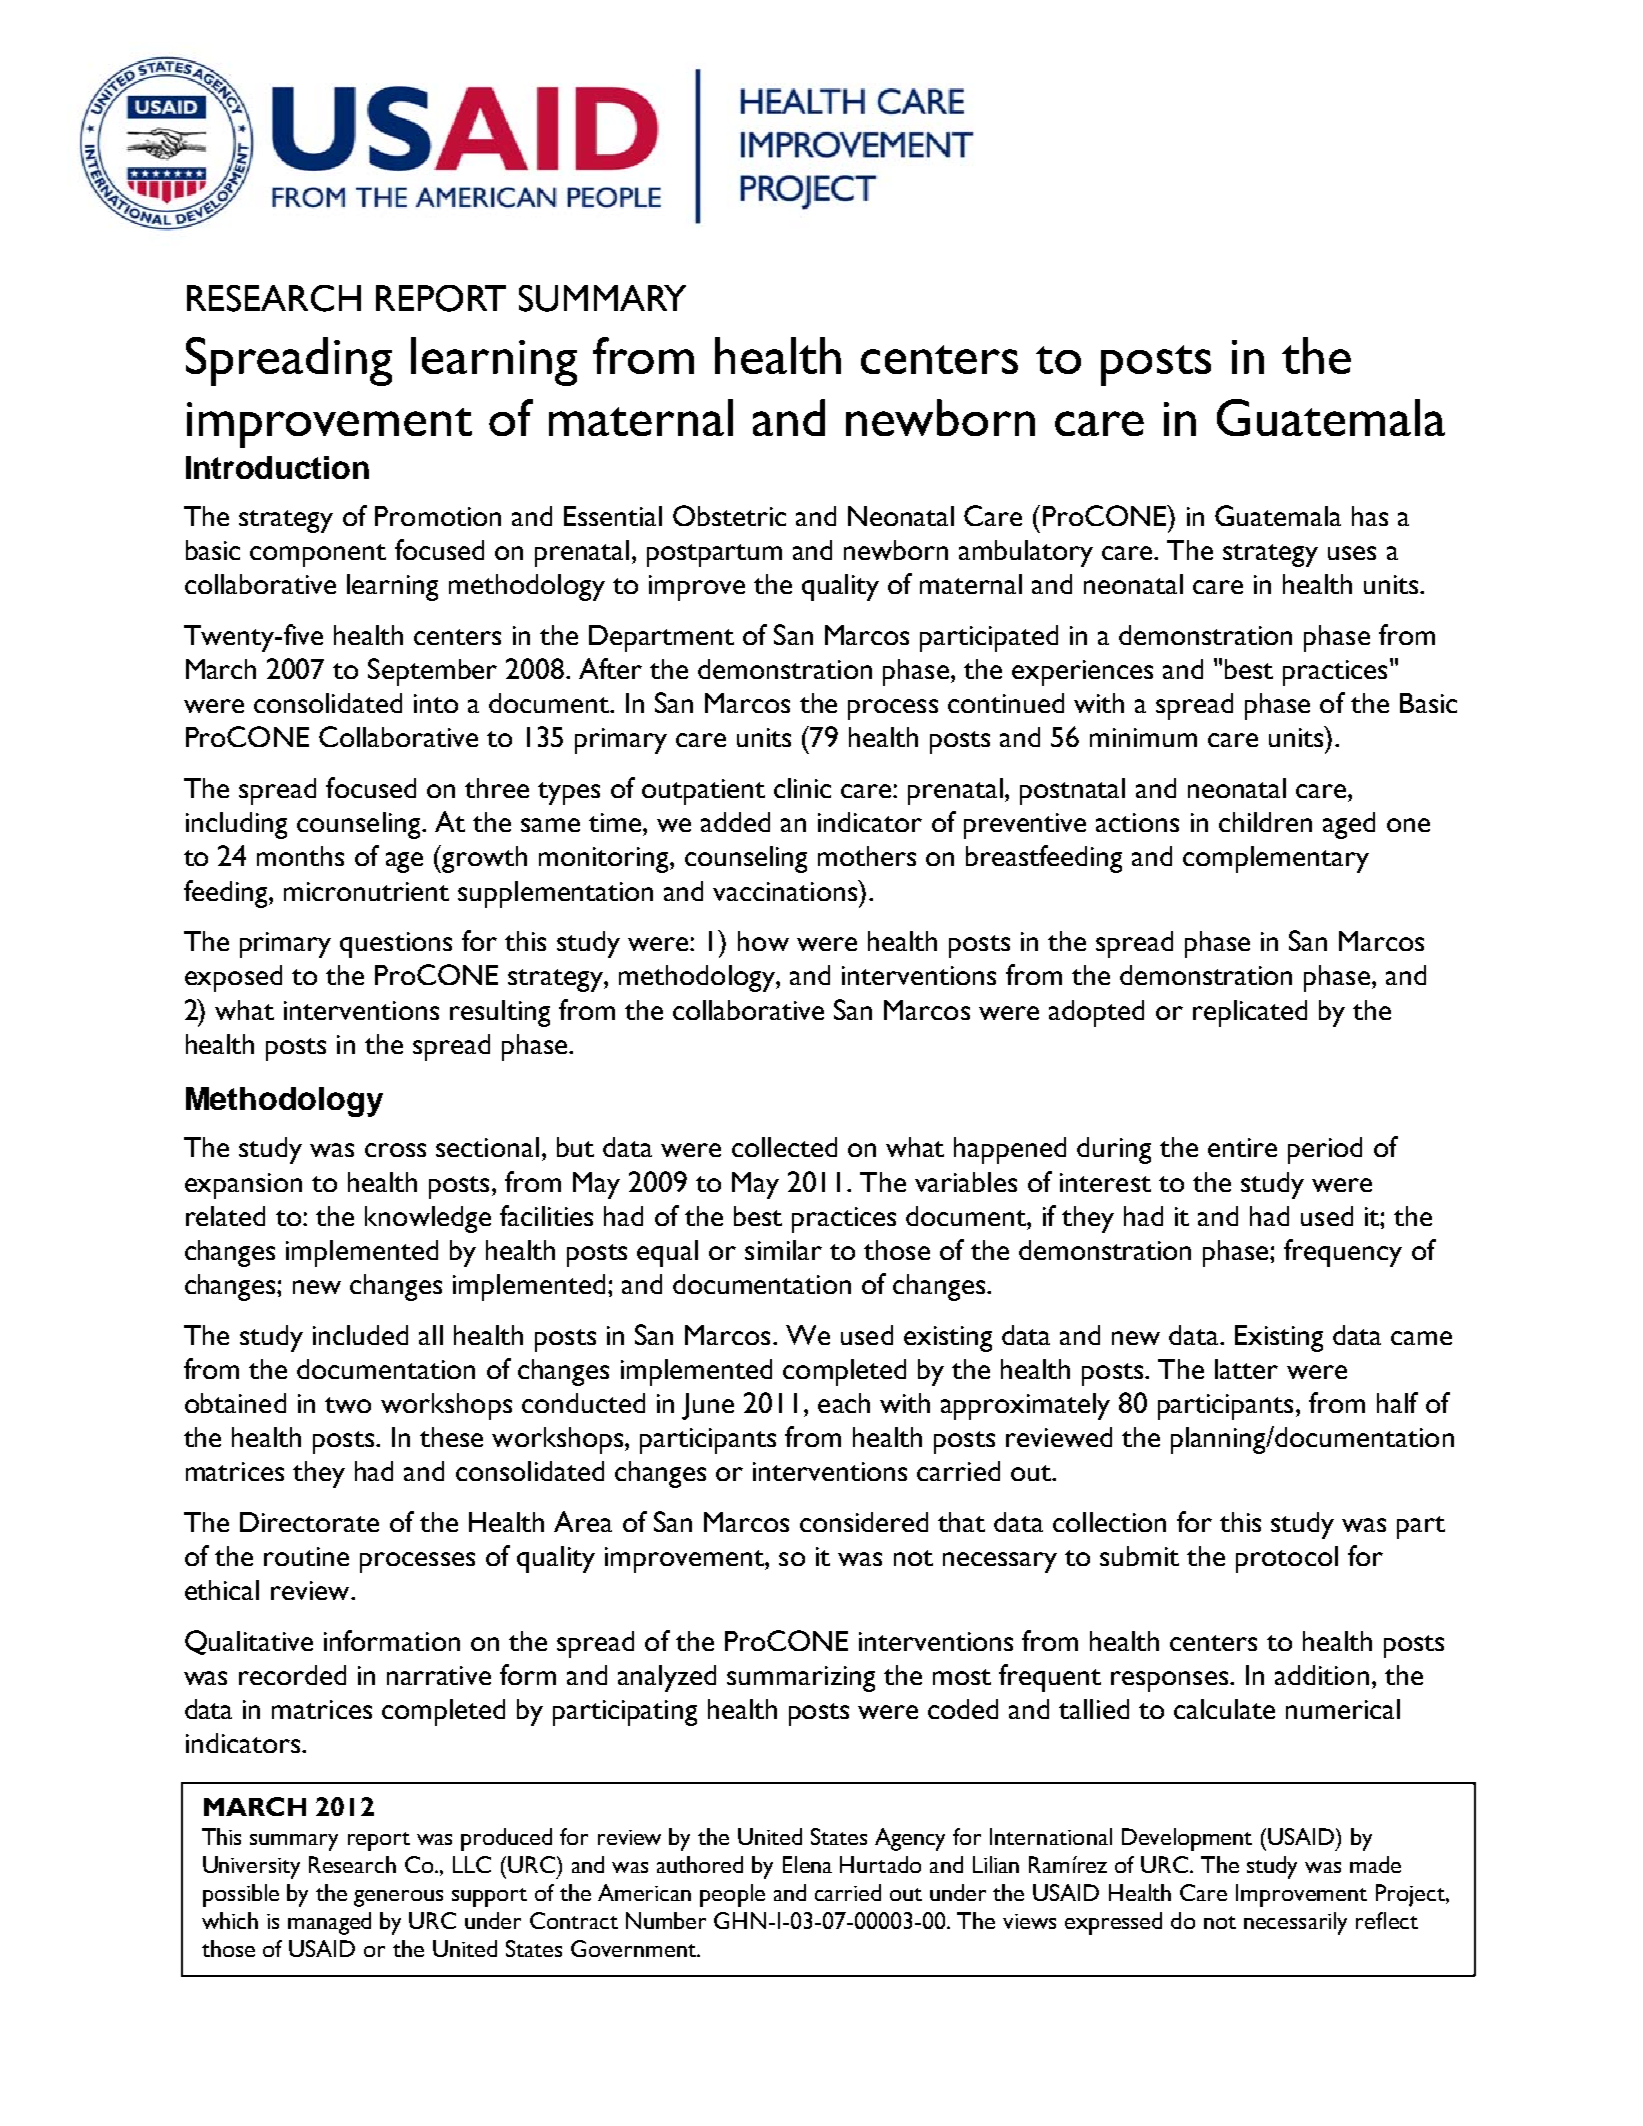  Describe the element at coordinates (398, 1898) in the page. I see `generous` at that location.
